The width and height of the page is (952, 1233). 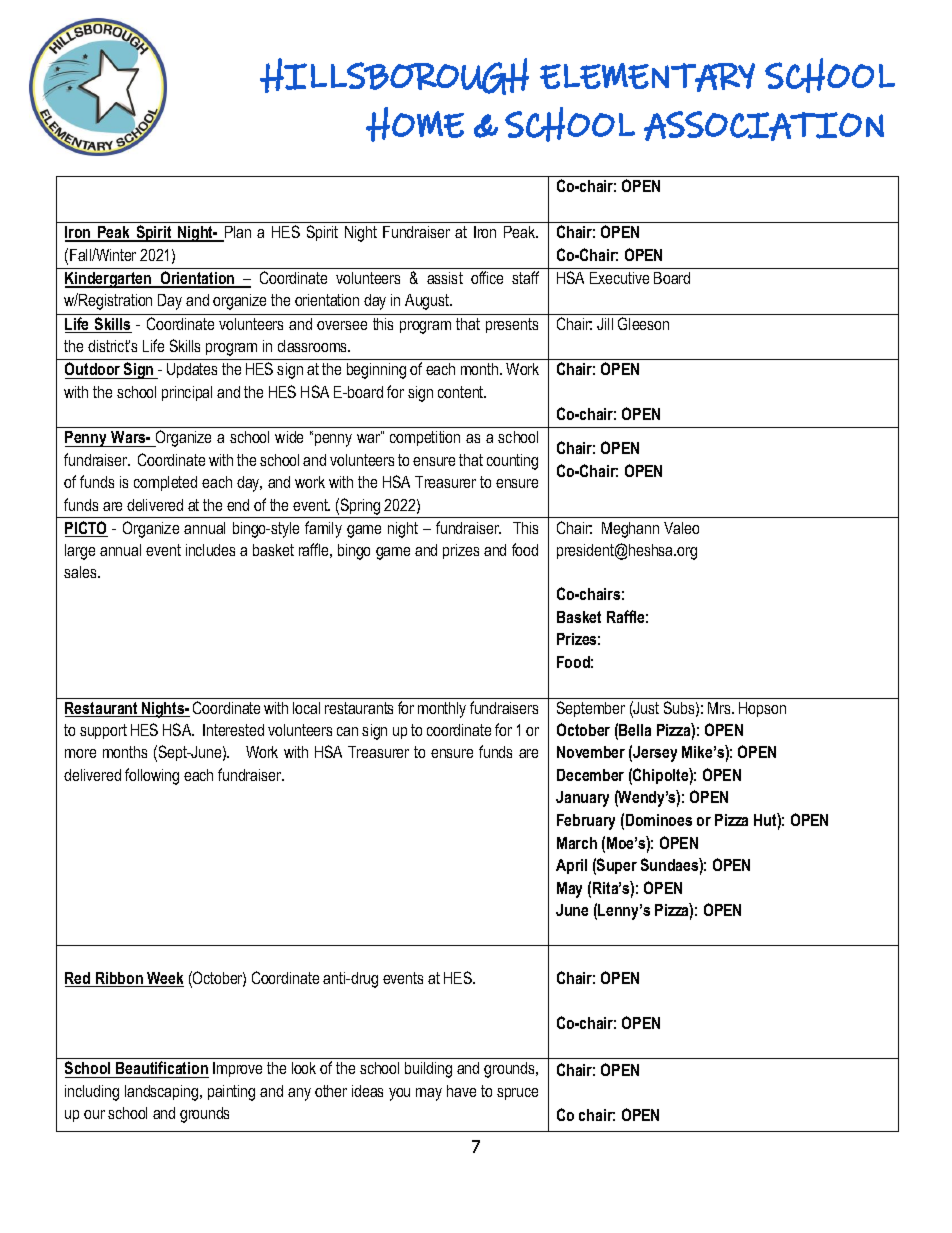 What do you see at coordinates (109, 280) in the page?
I see `Kindergarten` at bounding box center [109, 280].
